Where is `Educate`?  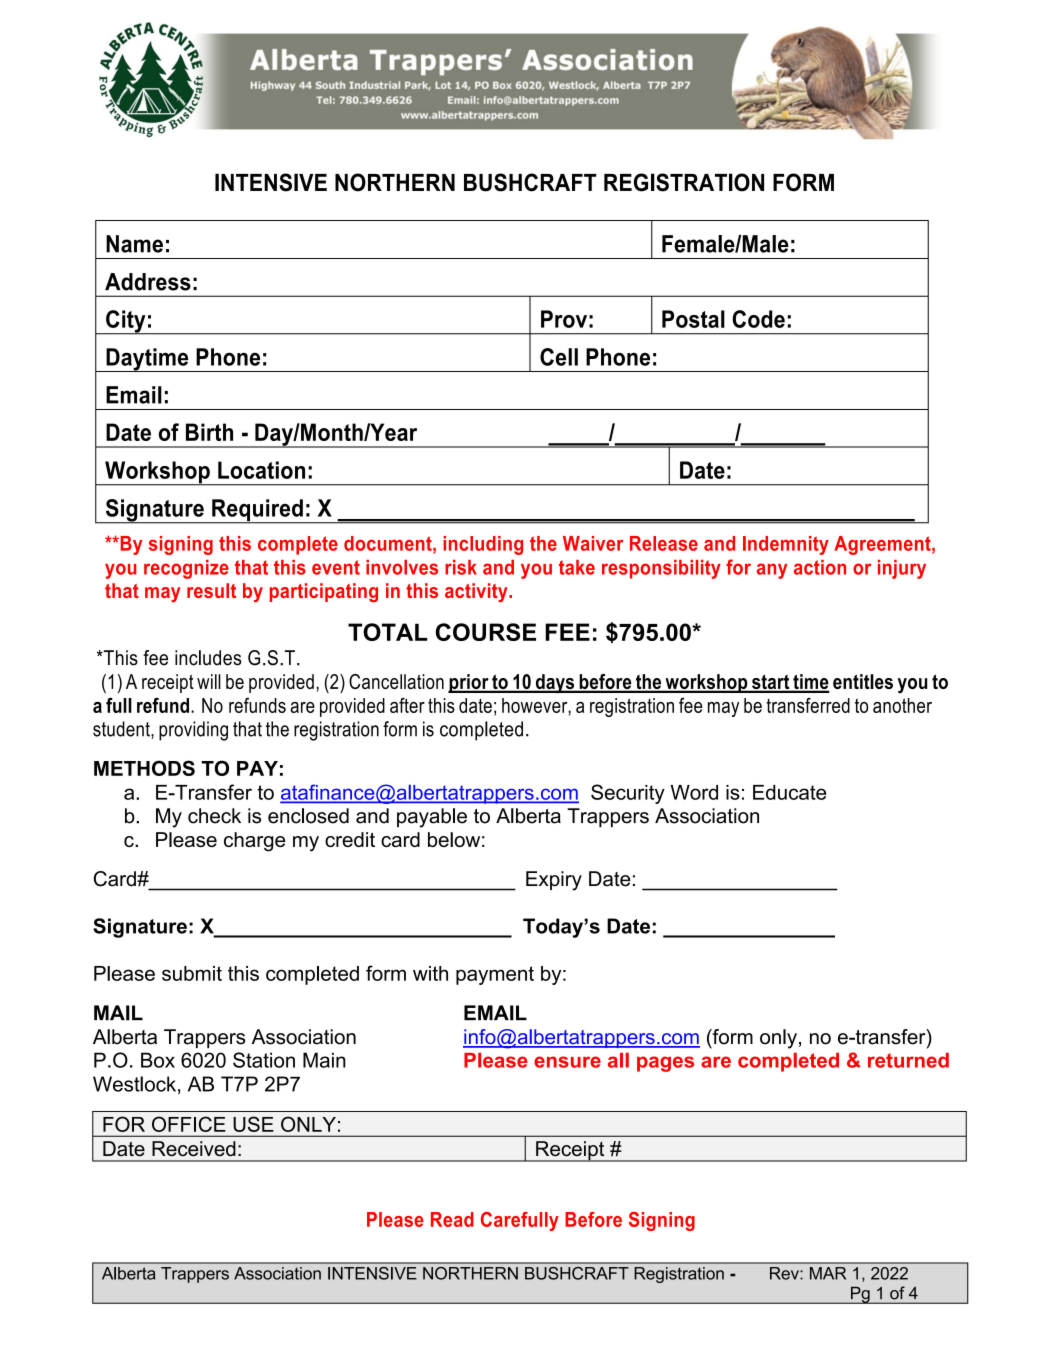 Educate is located at coordinates (789, 792).
